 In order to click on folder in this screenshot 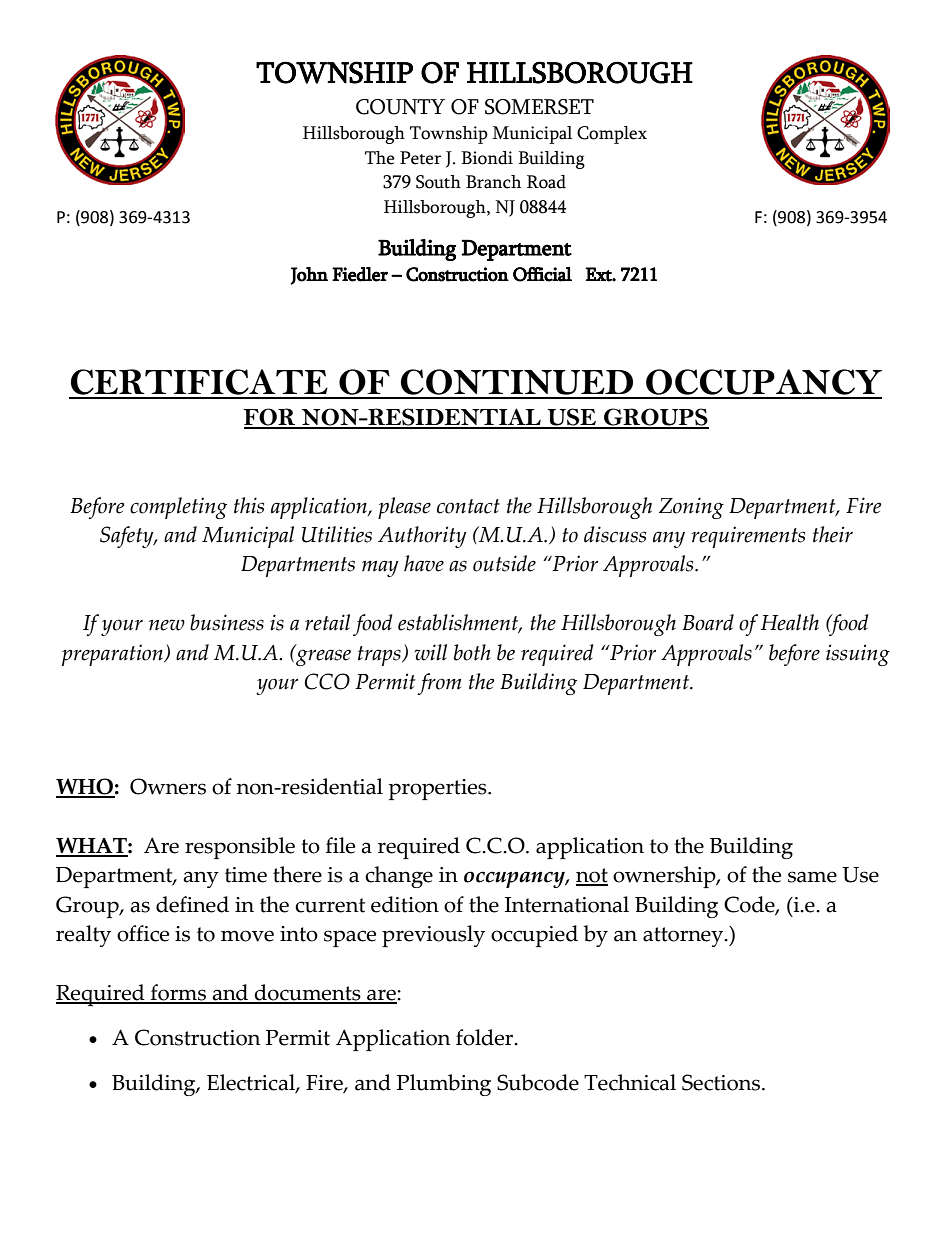, I will do `click(486, 1037)`.
